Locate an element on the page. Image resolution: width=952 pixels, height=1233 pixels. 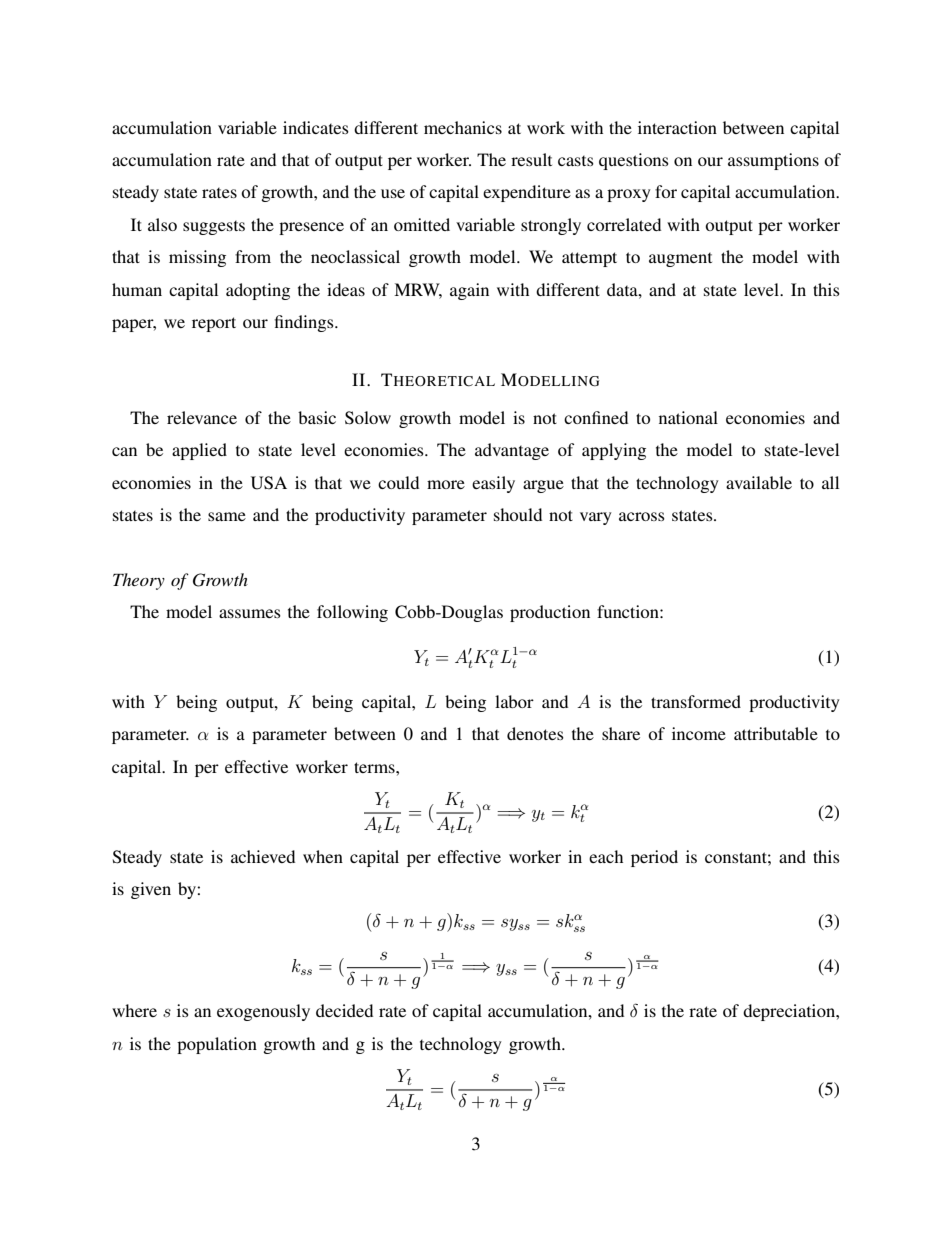
achieved is located at coordinates (263, 856).
